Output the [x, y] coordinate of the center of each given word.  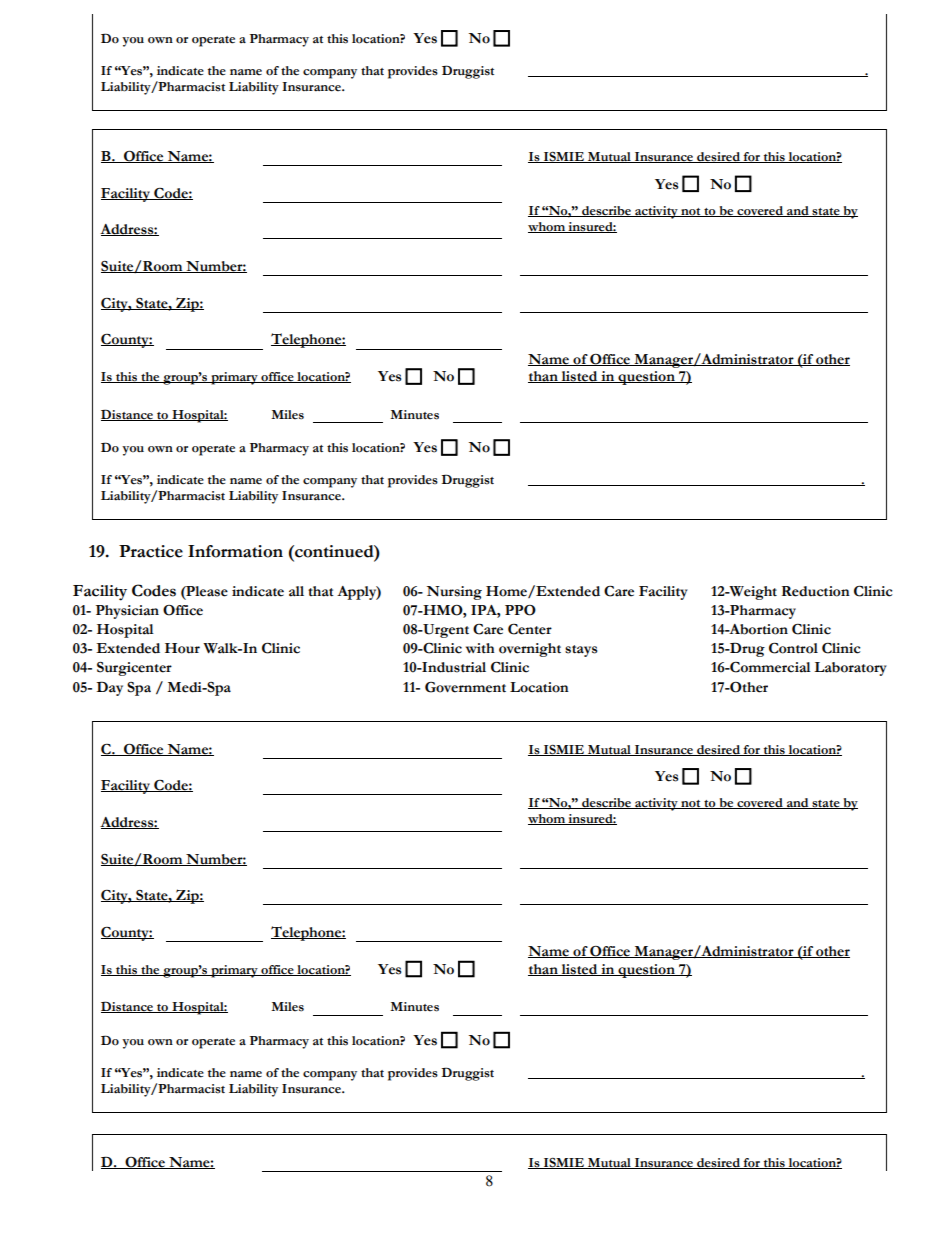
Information [235, 551]
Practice [151, 551]
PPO [520, 610]
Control [793, 648]
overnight [530, 650]
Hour [182, 648]
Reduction [816, 591]
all [296, 591]
